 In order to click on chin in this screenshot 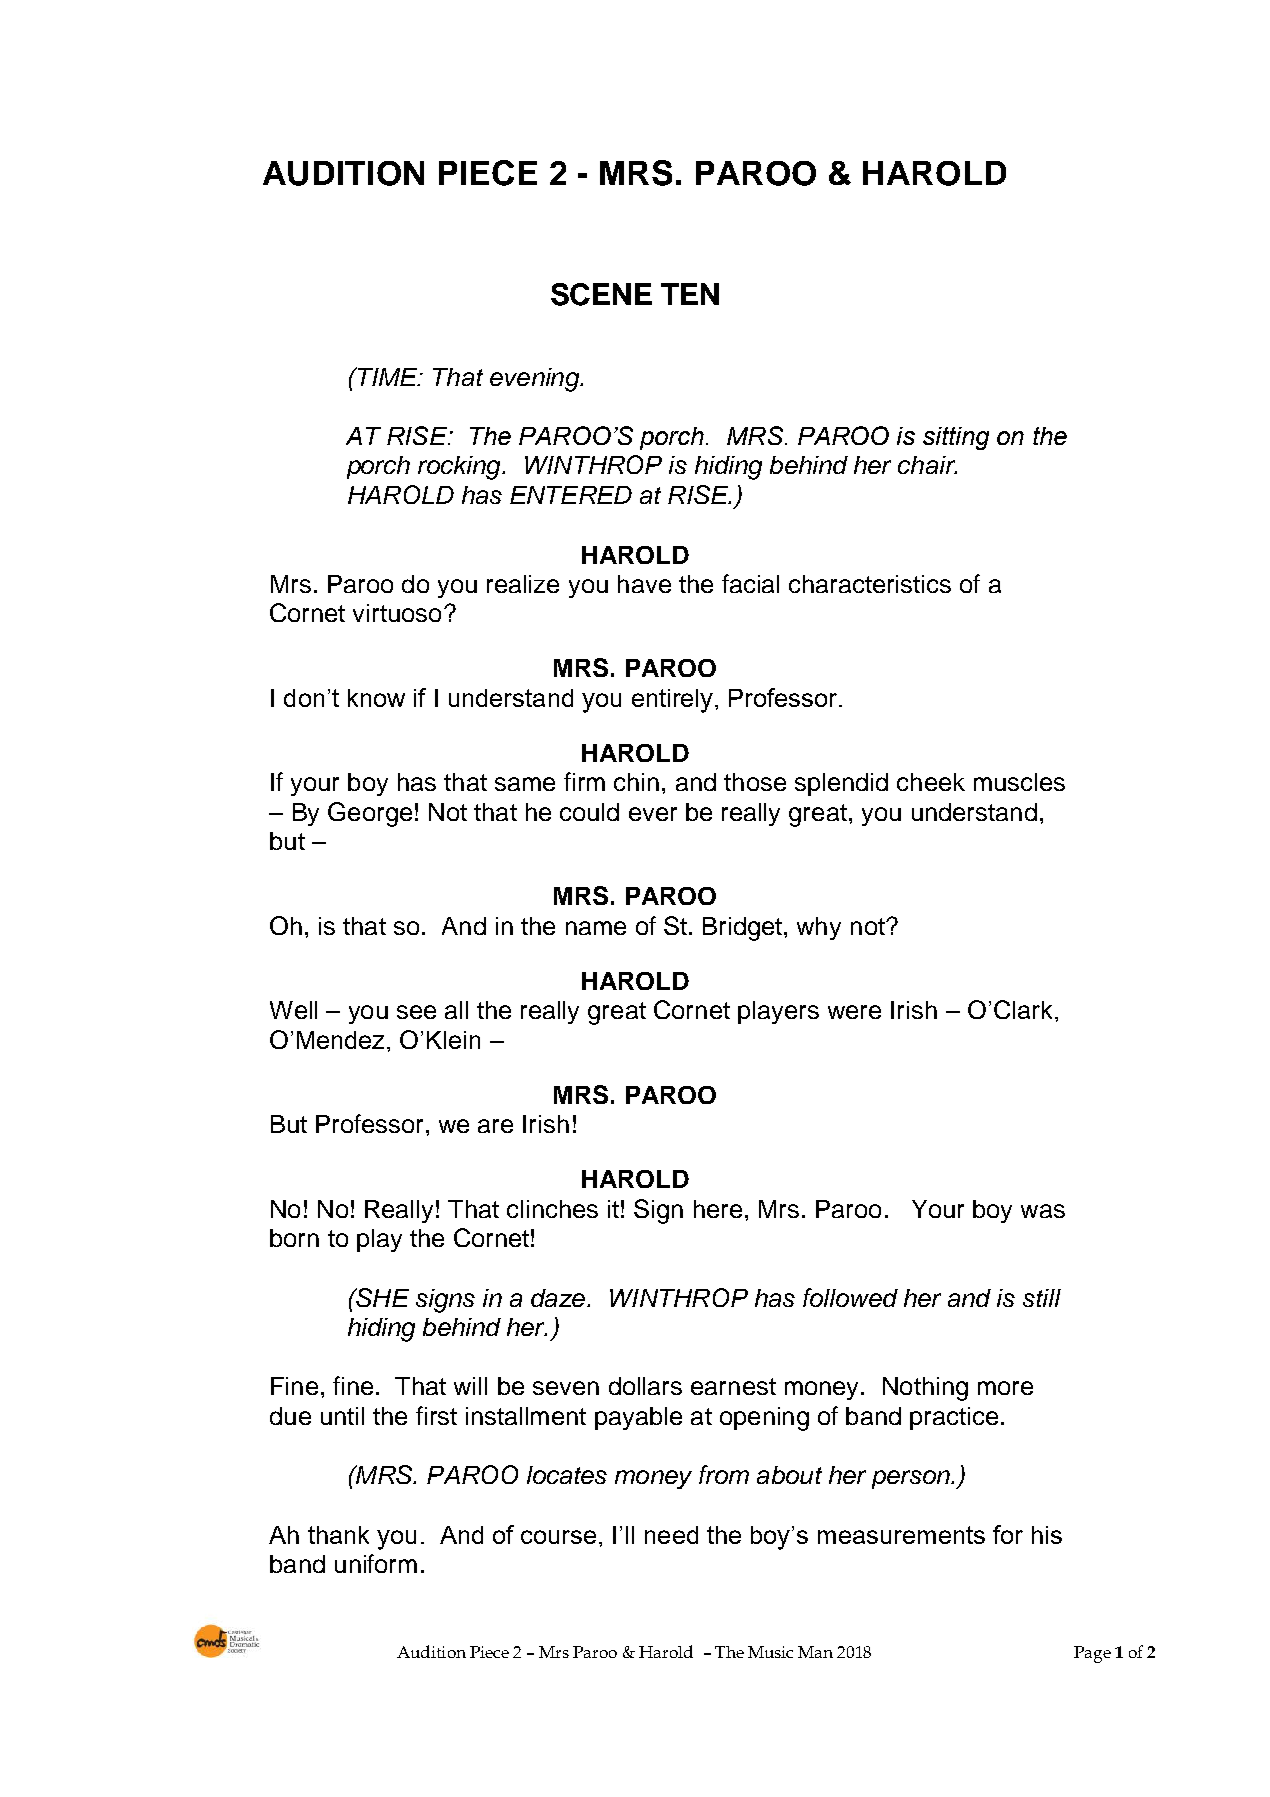, I will do `click(636, 782)`.
